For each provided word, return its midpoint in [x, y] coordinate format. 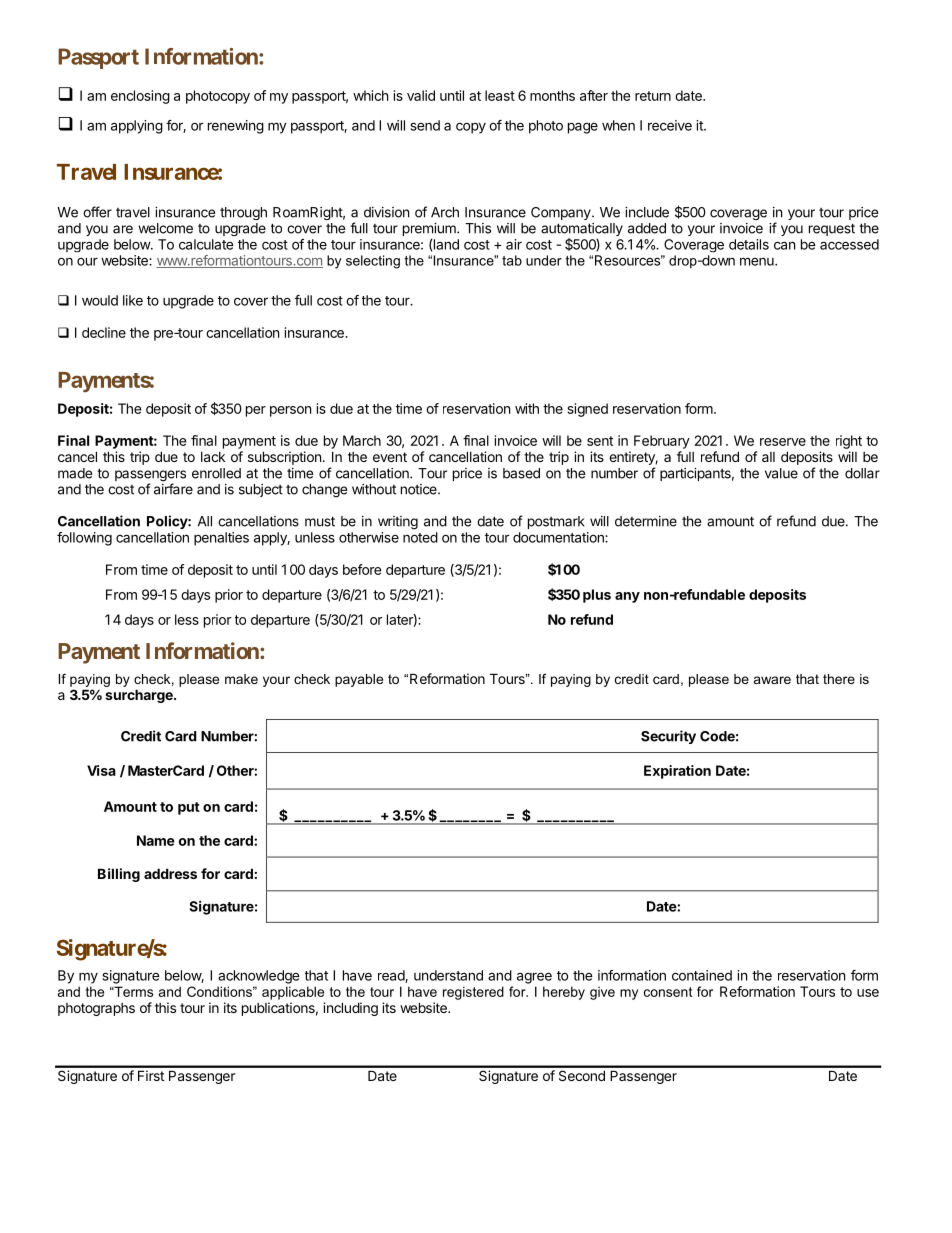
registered [473, 993]
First [151, 1075]
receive [670, 125]
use [868, 993]
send [425, 125]
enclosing [140, 97]
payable [359, 680]
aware [772, 680]
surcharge [140, 696]
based [521, 473]
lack [213, 457]
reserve [783, 442]
